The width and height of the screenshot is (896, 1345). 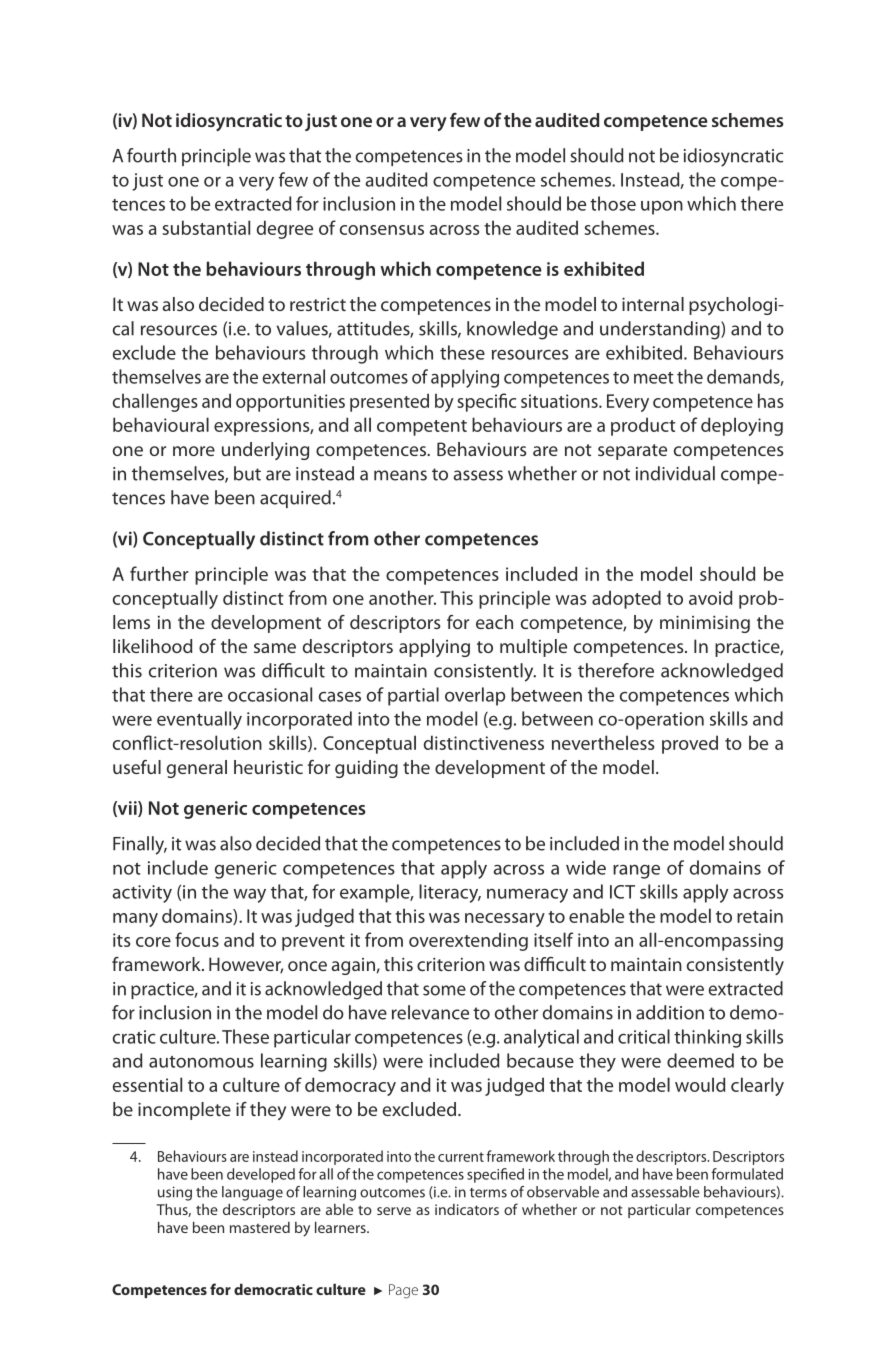 I want to click on way, so click(x=249, y=896).
